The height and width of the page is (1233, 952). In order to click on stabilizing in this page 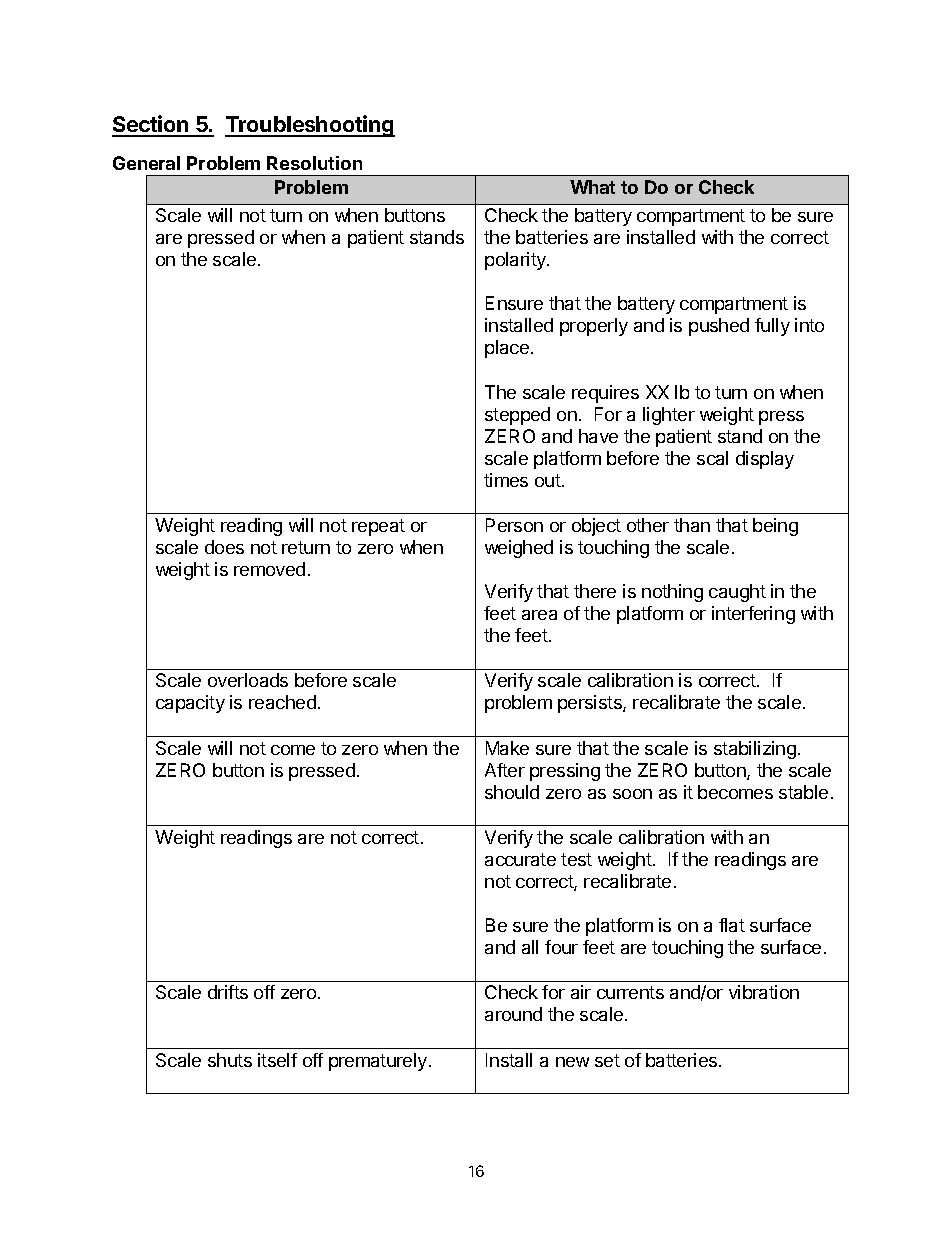, I will do `click(755, 750)`.
